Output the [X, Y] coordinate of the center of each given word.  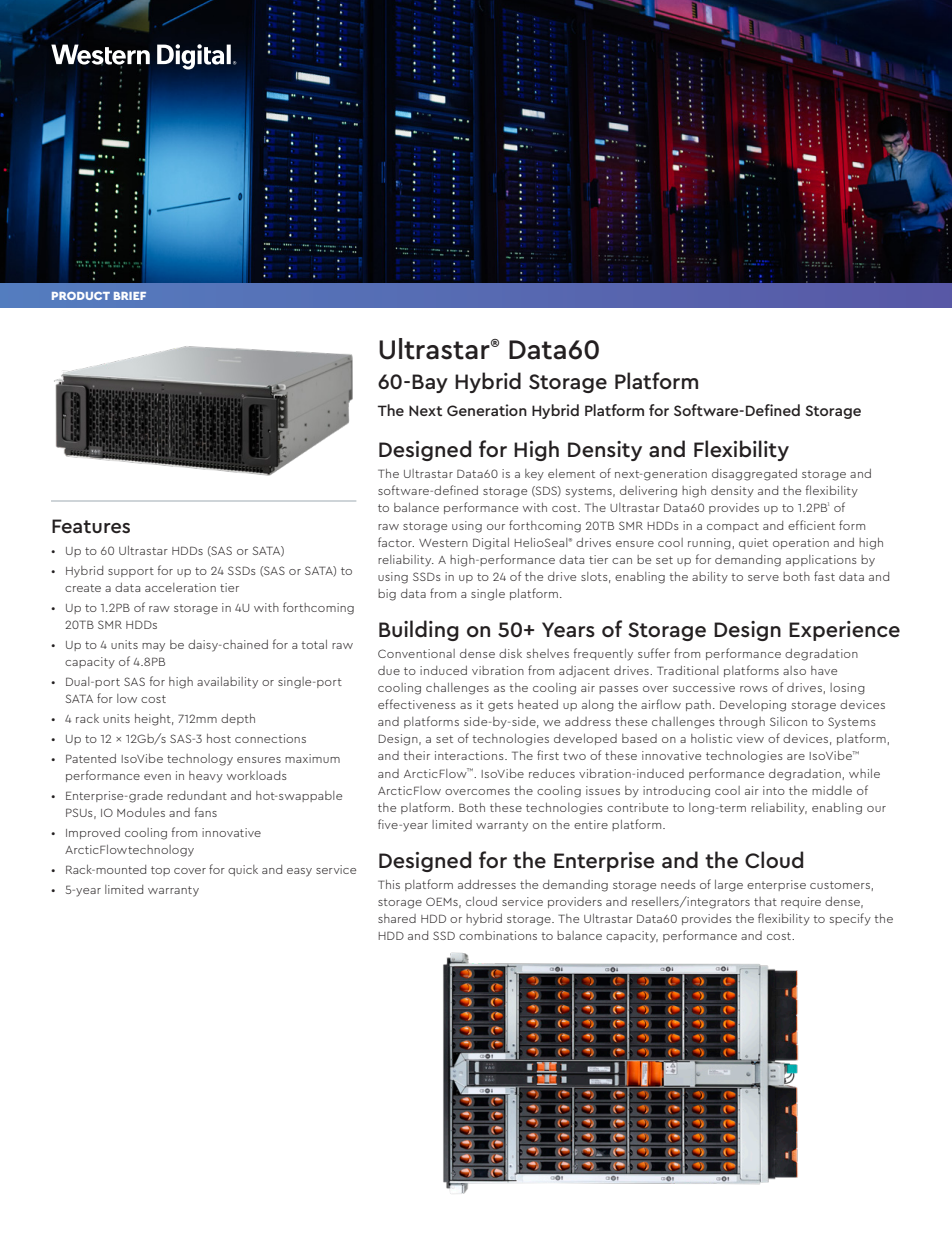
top [160, 871]
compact [733, 527]
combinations [498, 935]
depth [238, 719]
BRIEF [130, 296]
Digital [491, 544]
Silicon [788, 721]
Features [91, 526]
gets [500, 706]
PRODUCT [81, 296]
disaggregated [754, 475]
